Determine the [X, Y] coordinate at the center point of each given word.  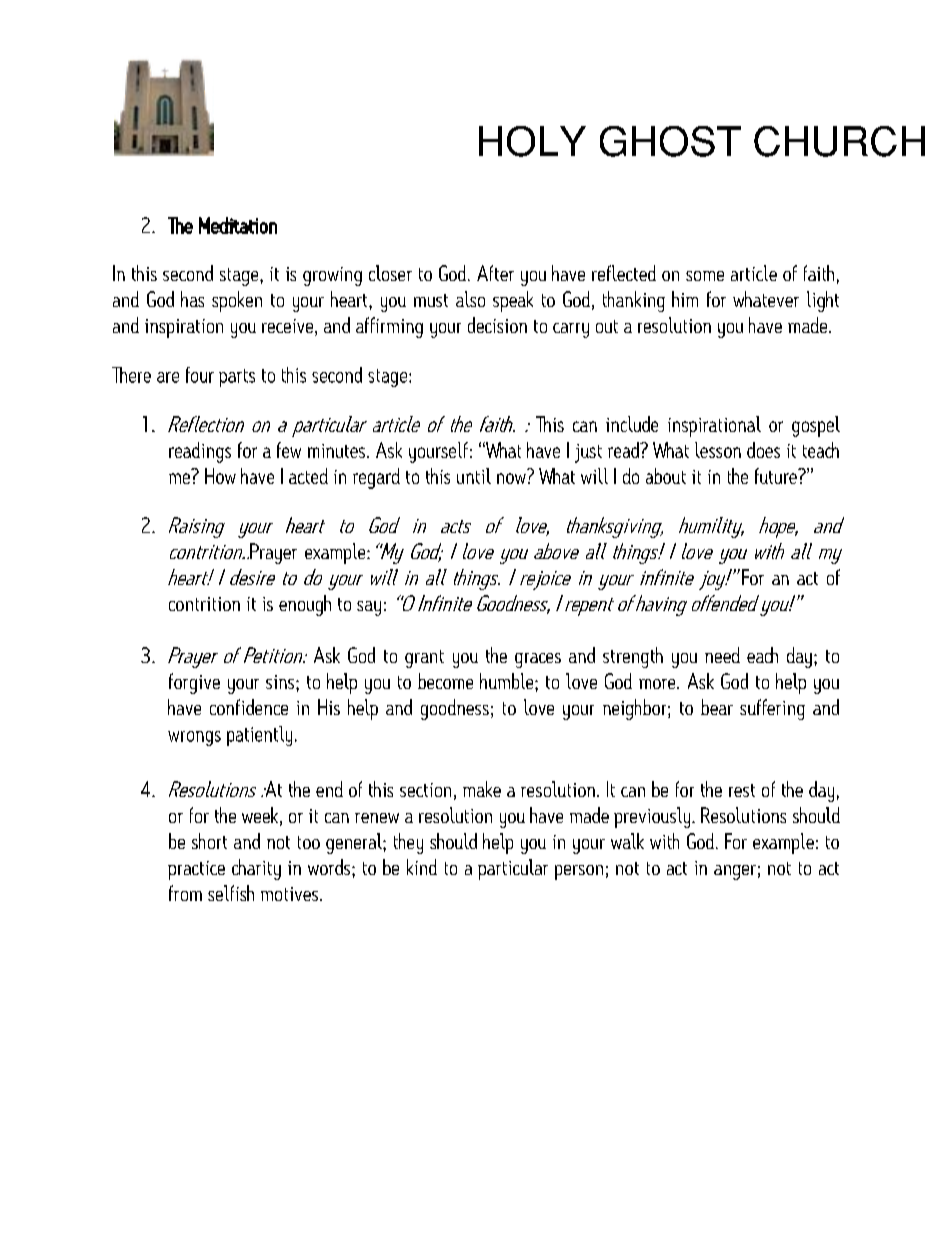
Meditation [238, 225]
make [482, 789]
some [705, 276]
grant [424, 659]
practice [196, 870]
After [495, 273]
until [474, 476]
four [200, 375]
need [722, 655]
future [777, 476]
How [220, 476]
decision [497, 325]
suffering [772, 709]
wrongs [194, 738]
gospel [816, 426]
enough [305, 605]
